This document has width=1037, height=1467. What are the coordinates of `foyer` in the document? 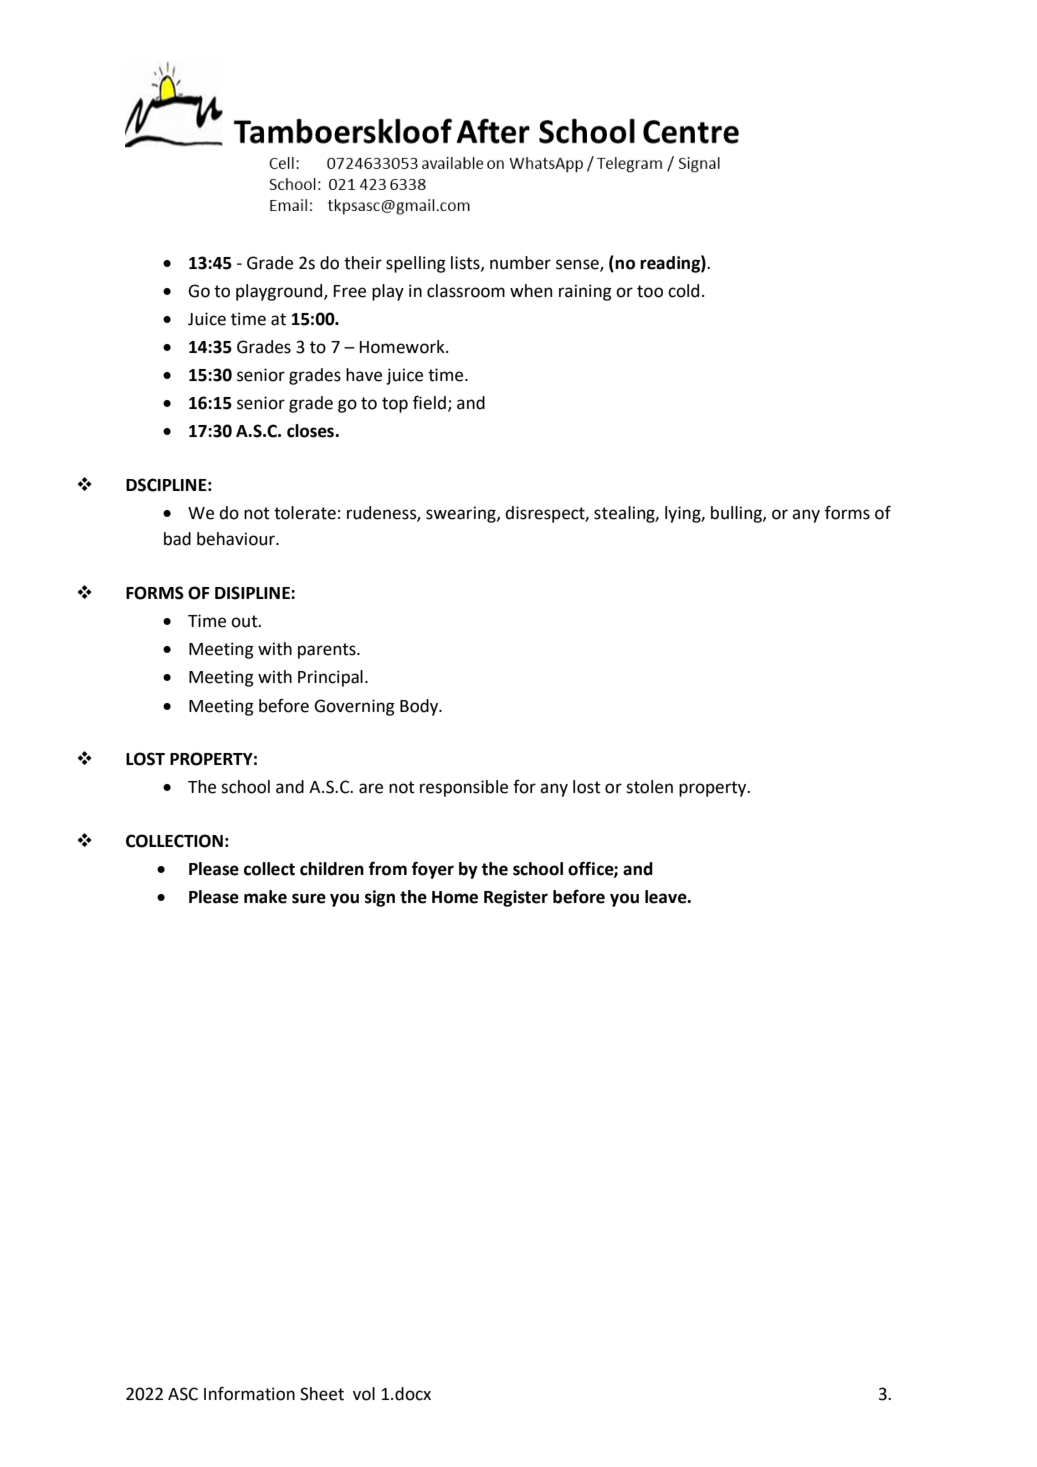 It's located at (433, 870).
